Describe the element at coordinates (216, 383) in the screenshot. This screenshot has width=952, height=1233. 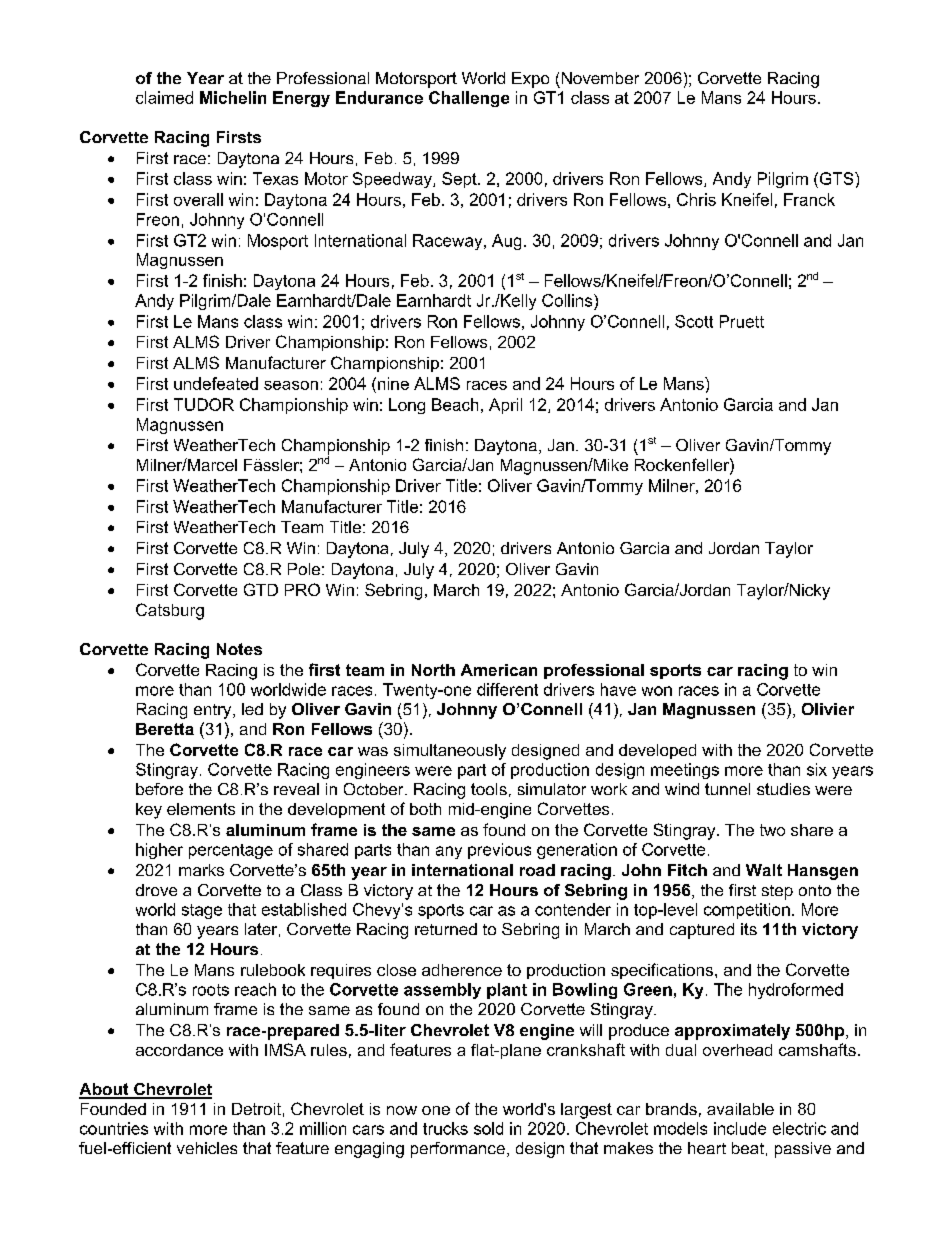
I see `undefeated` at that location.
